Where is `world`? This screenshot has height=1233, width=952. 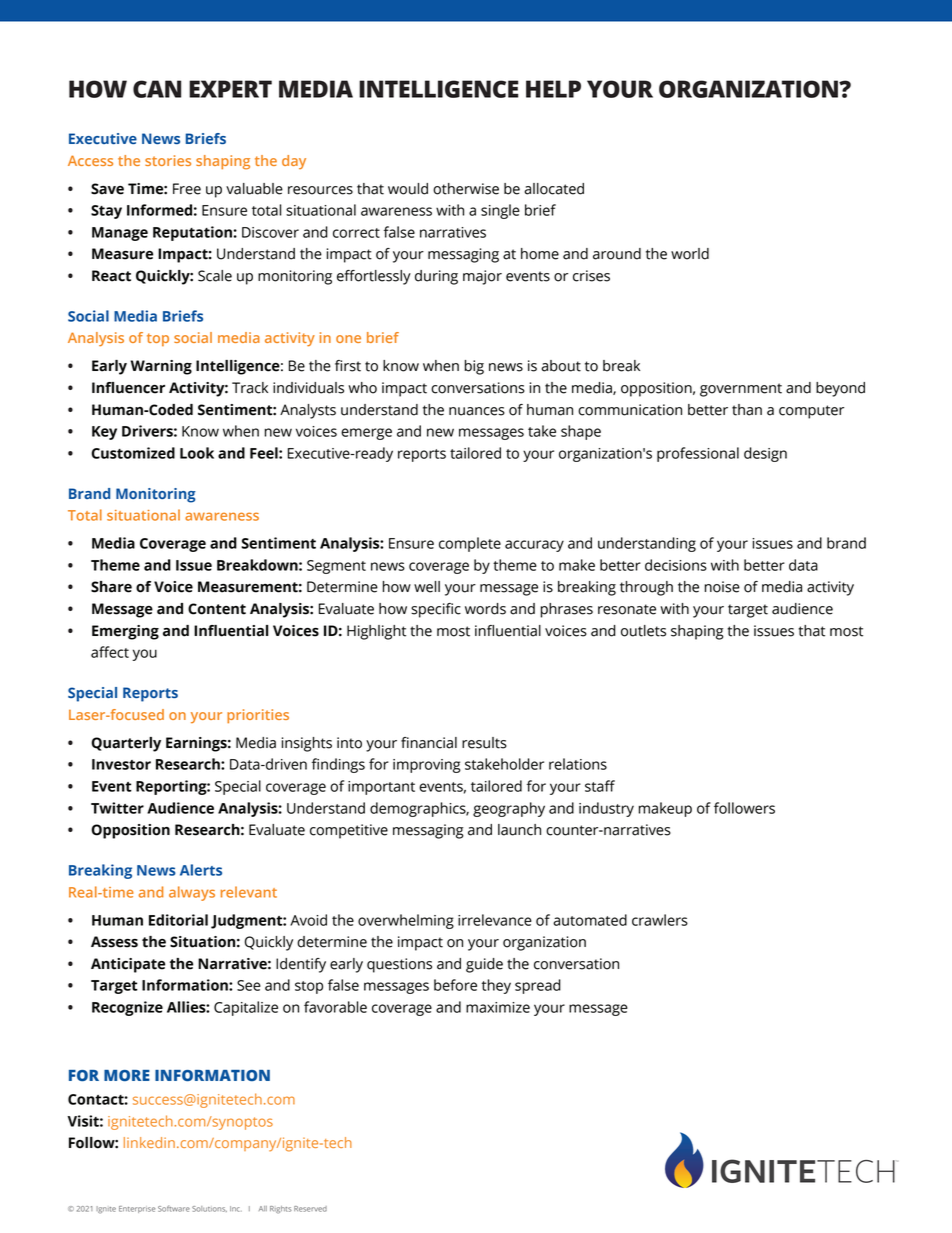 world is located at coordinates (690, 254).
